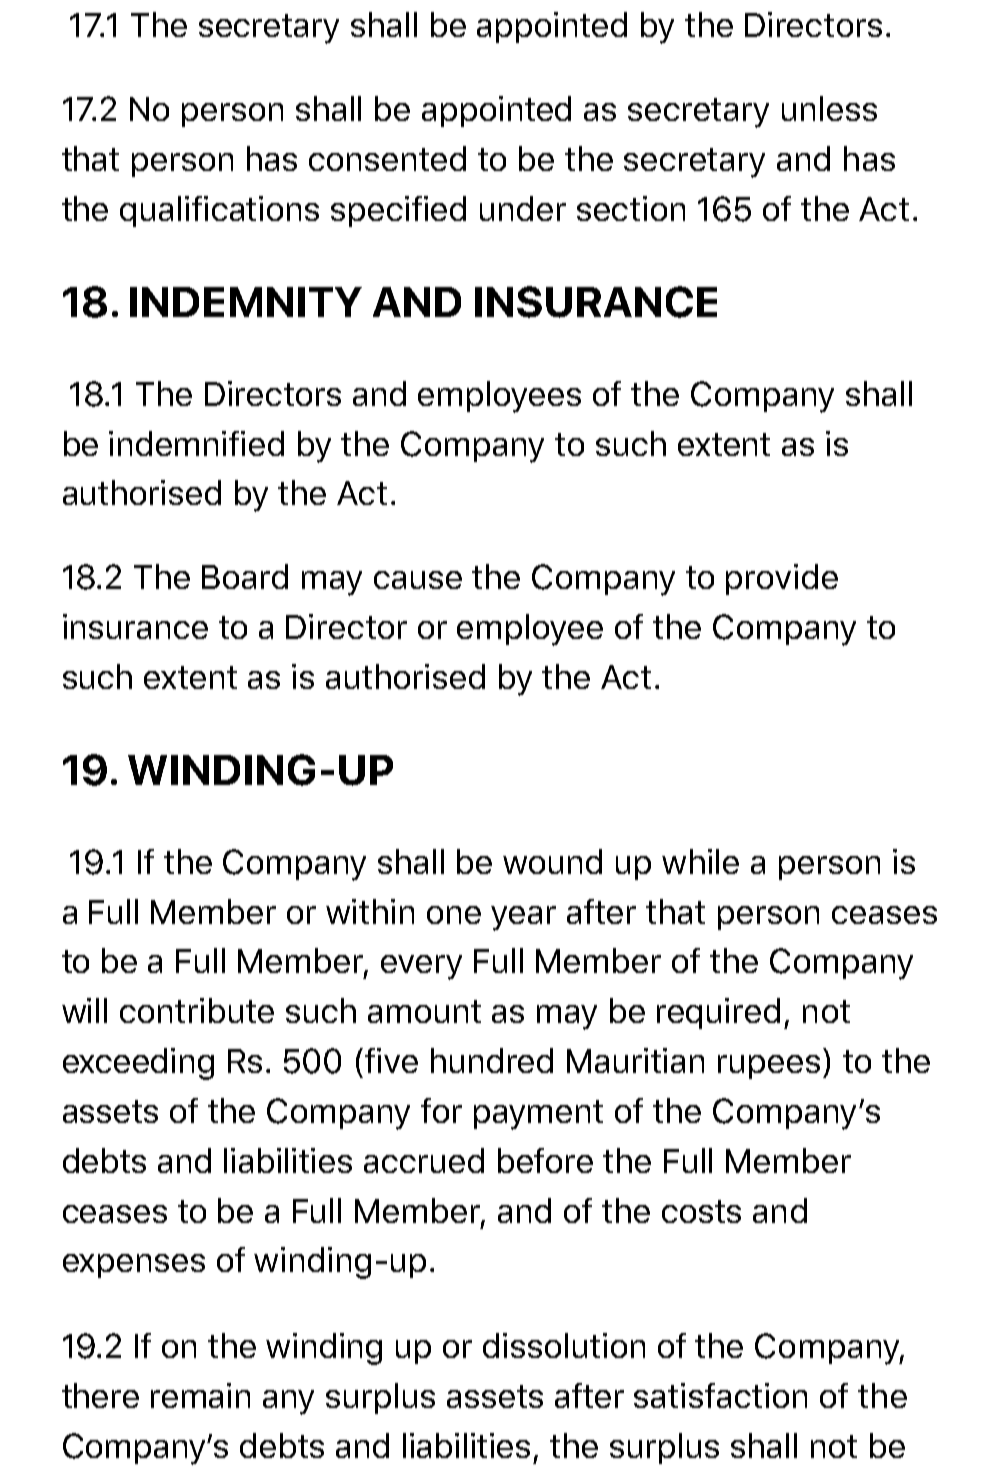 This image has height=1470, width=1002. Describe the element at coordinates (564, 1345) in the image. I see `dissolution` at that location.
